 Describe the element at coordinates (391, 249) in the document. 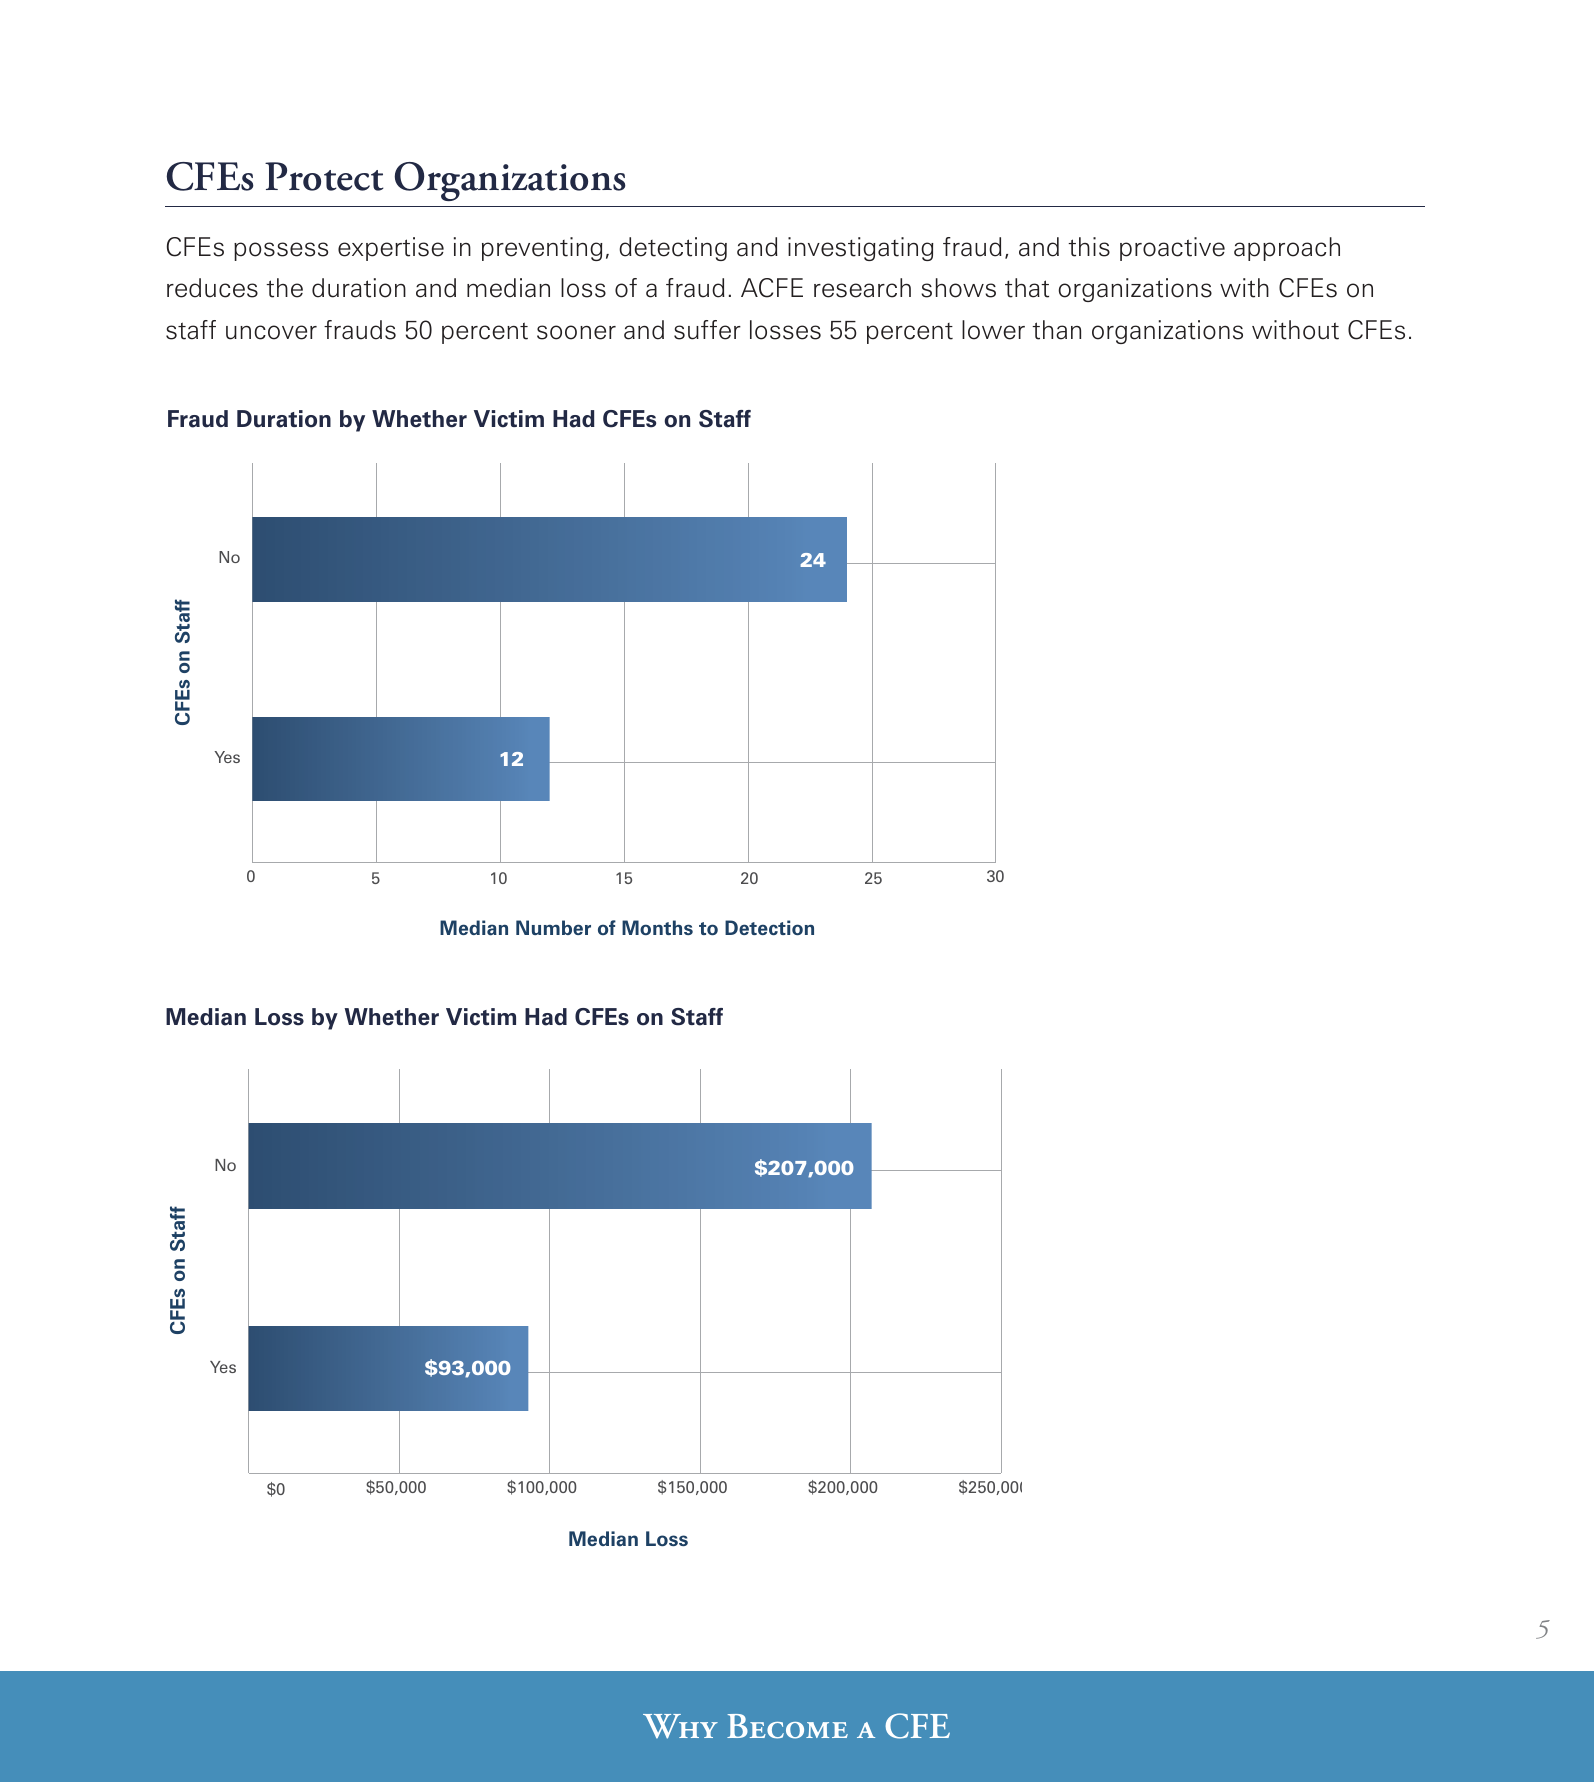

I see `expertise` at that location.
